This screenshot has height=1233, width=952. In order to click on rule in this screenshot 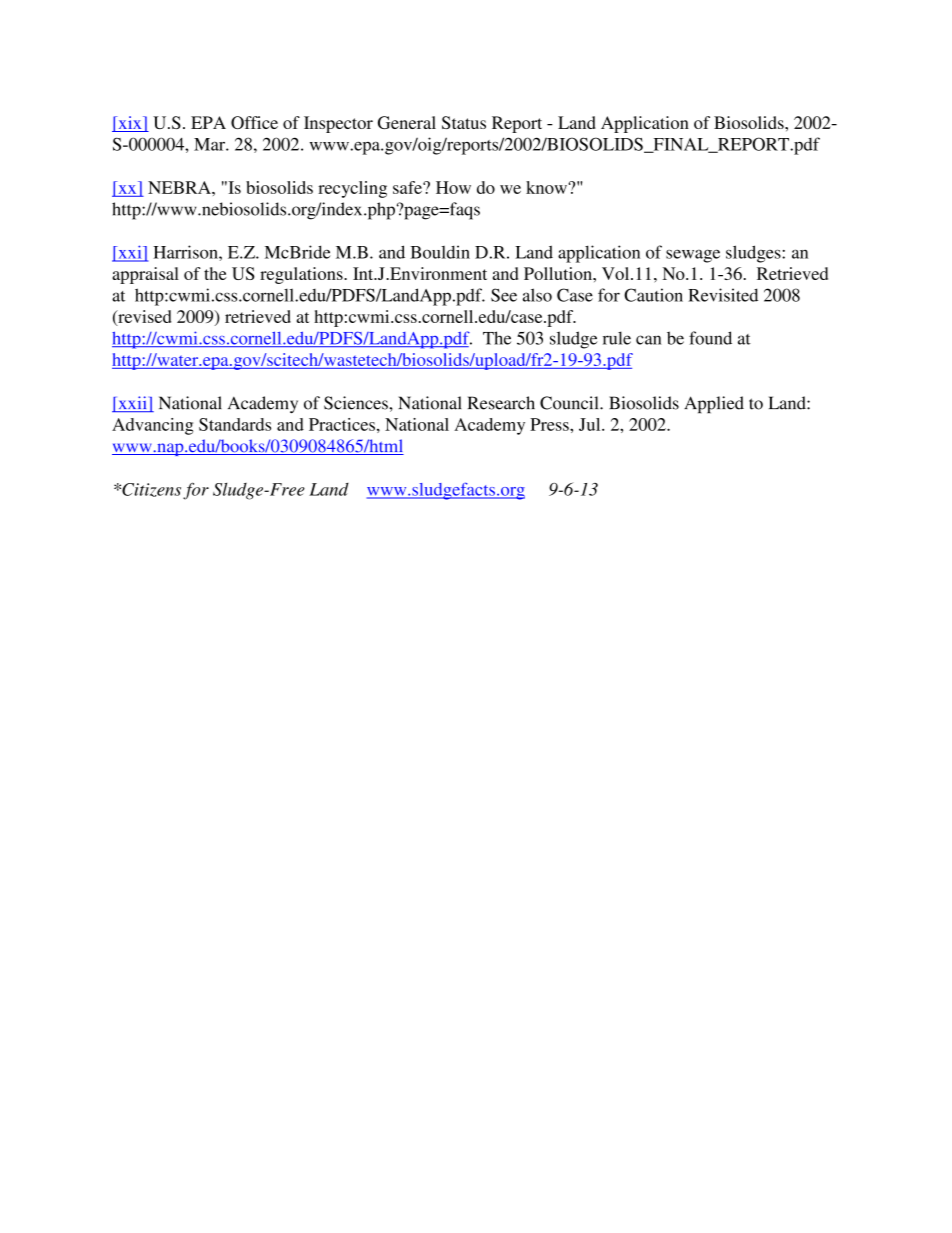, I will do `click(617, 338)`.
